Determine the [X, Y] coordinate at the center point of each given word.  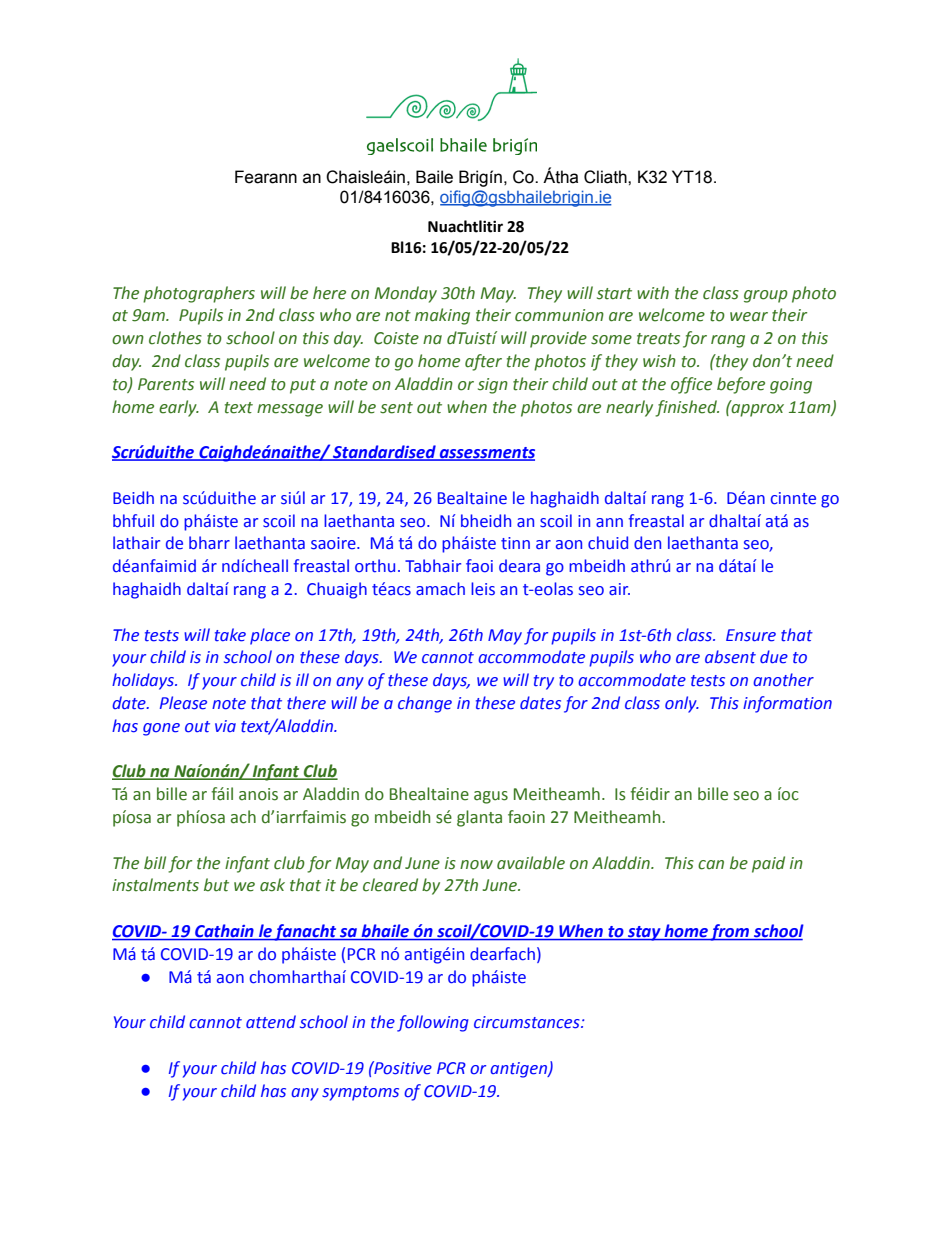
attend [271, 1022]
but [216, 885]
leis [483, 589]
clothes [175, 338]
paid [768, 864]
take [230, 635]
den [647, 543]
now [476, 865]
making [442, 316]
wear [749, 317]
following [433, 1023]
